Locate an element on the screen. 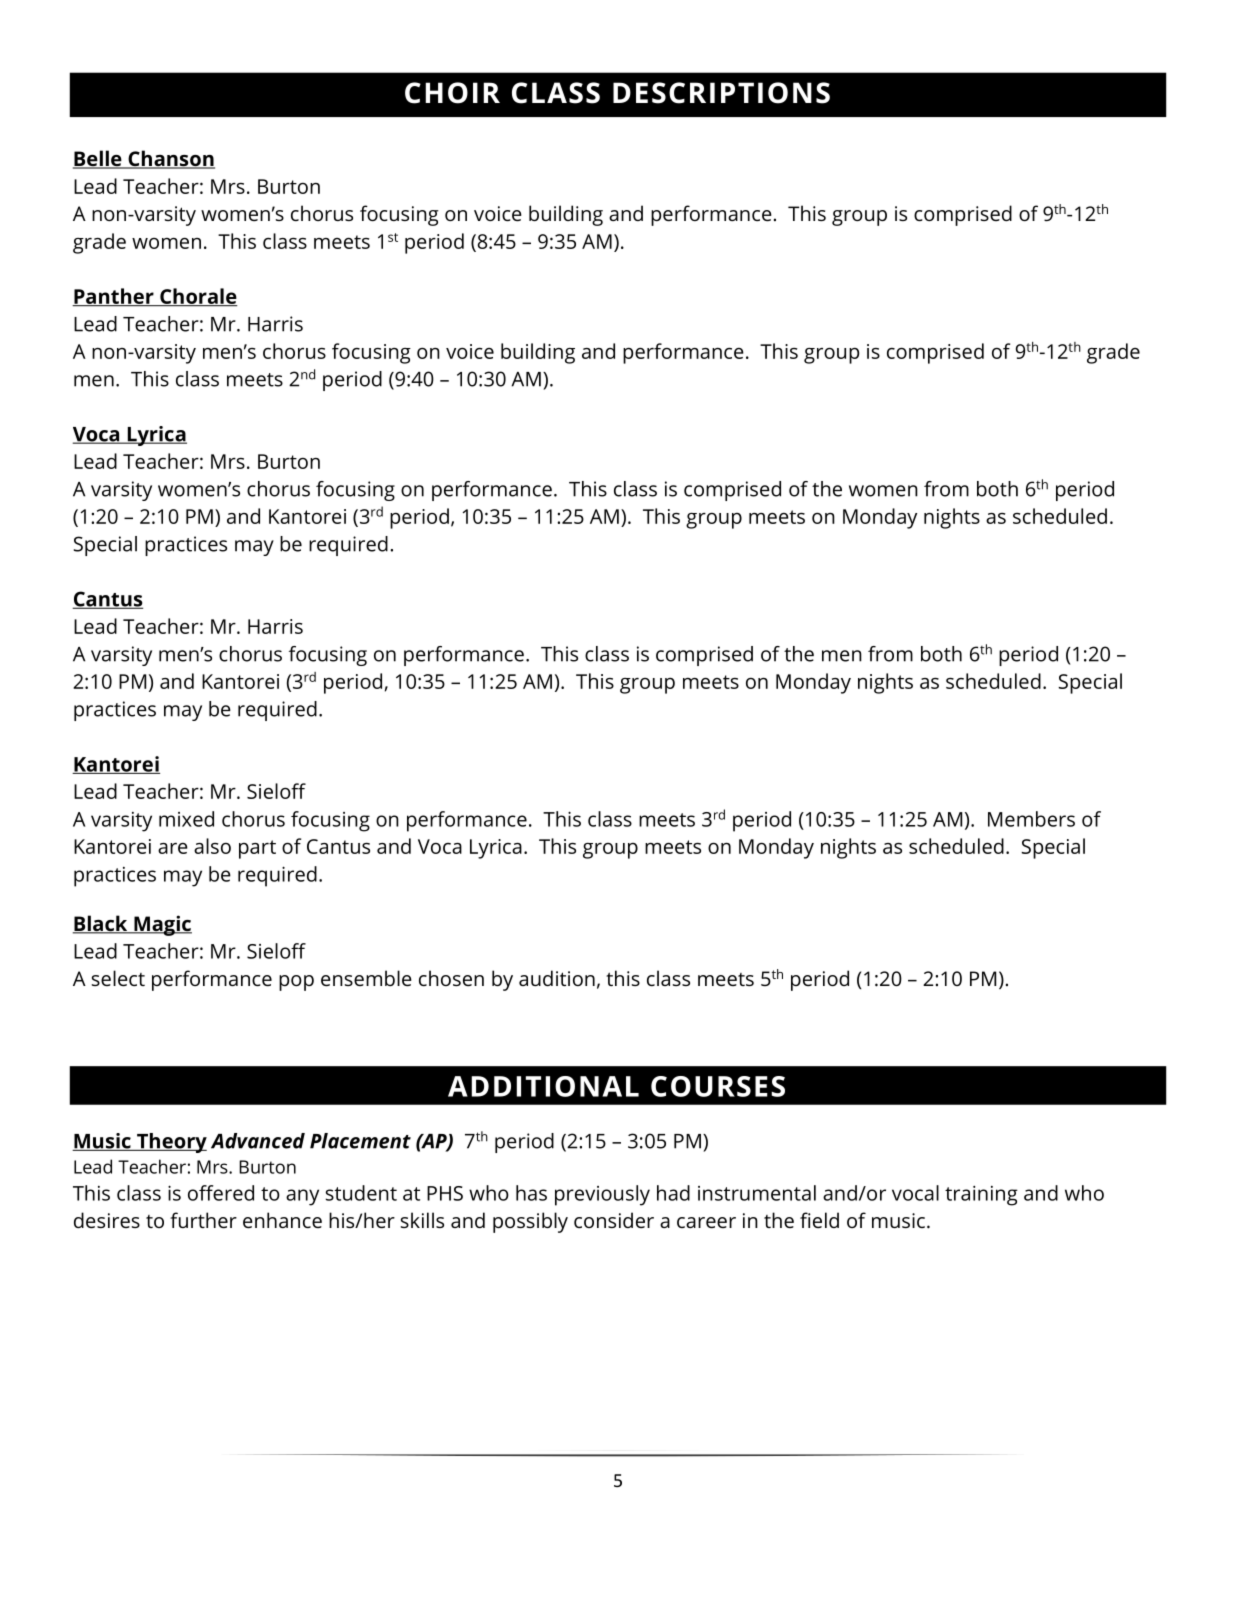 The width and height of the screenshot is (1236, 1600). also is located at coordinates (212, 846).
